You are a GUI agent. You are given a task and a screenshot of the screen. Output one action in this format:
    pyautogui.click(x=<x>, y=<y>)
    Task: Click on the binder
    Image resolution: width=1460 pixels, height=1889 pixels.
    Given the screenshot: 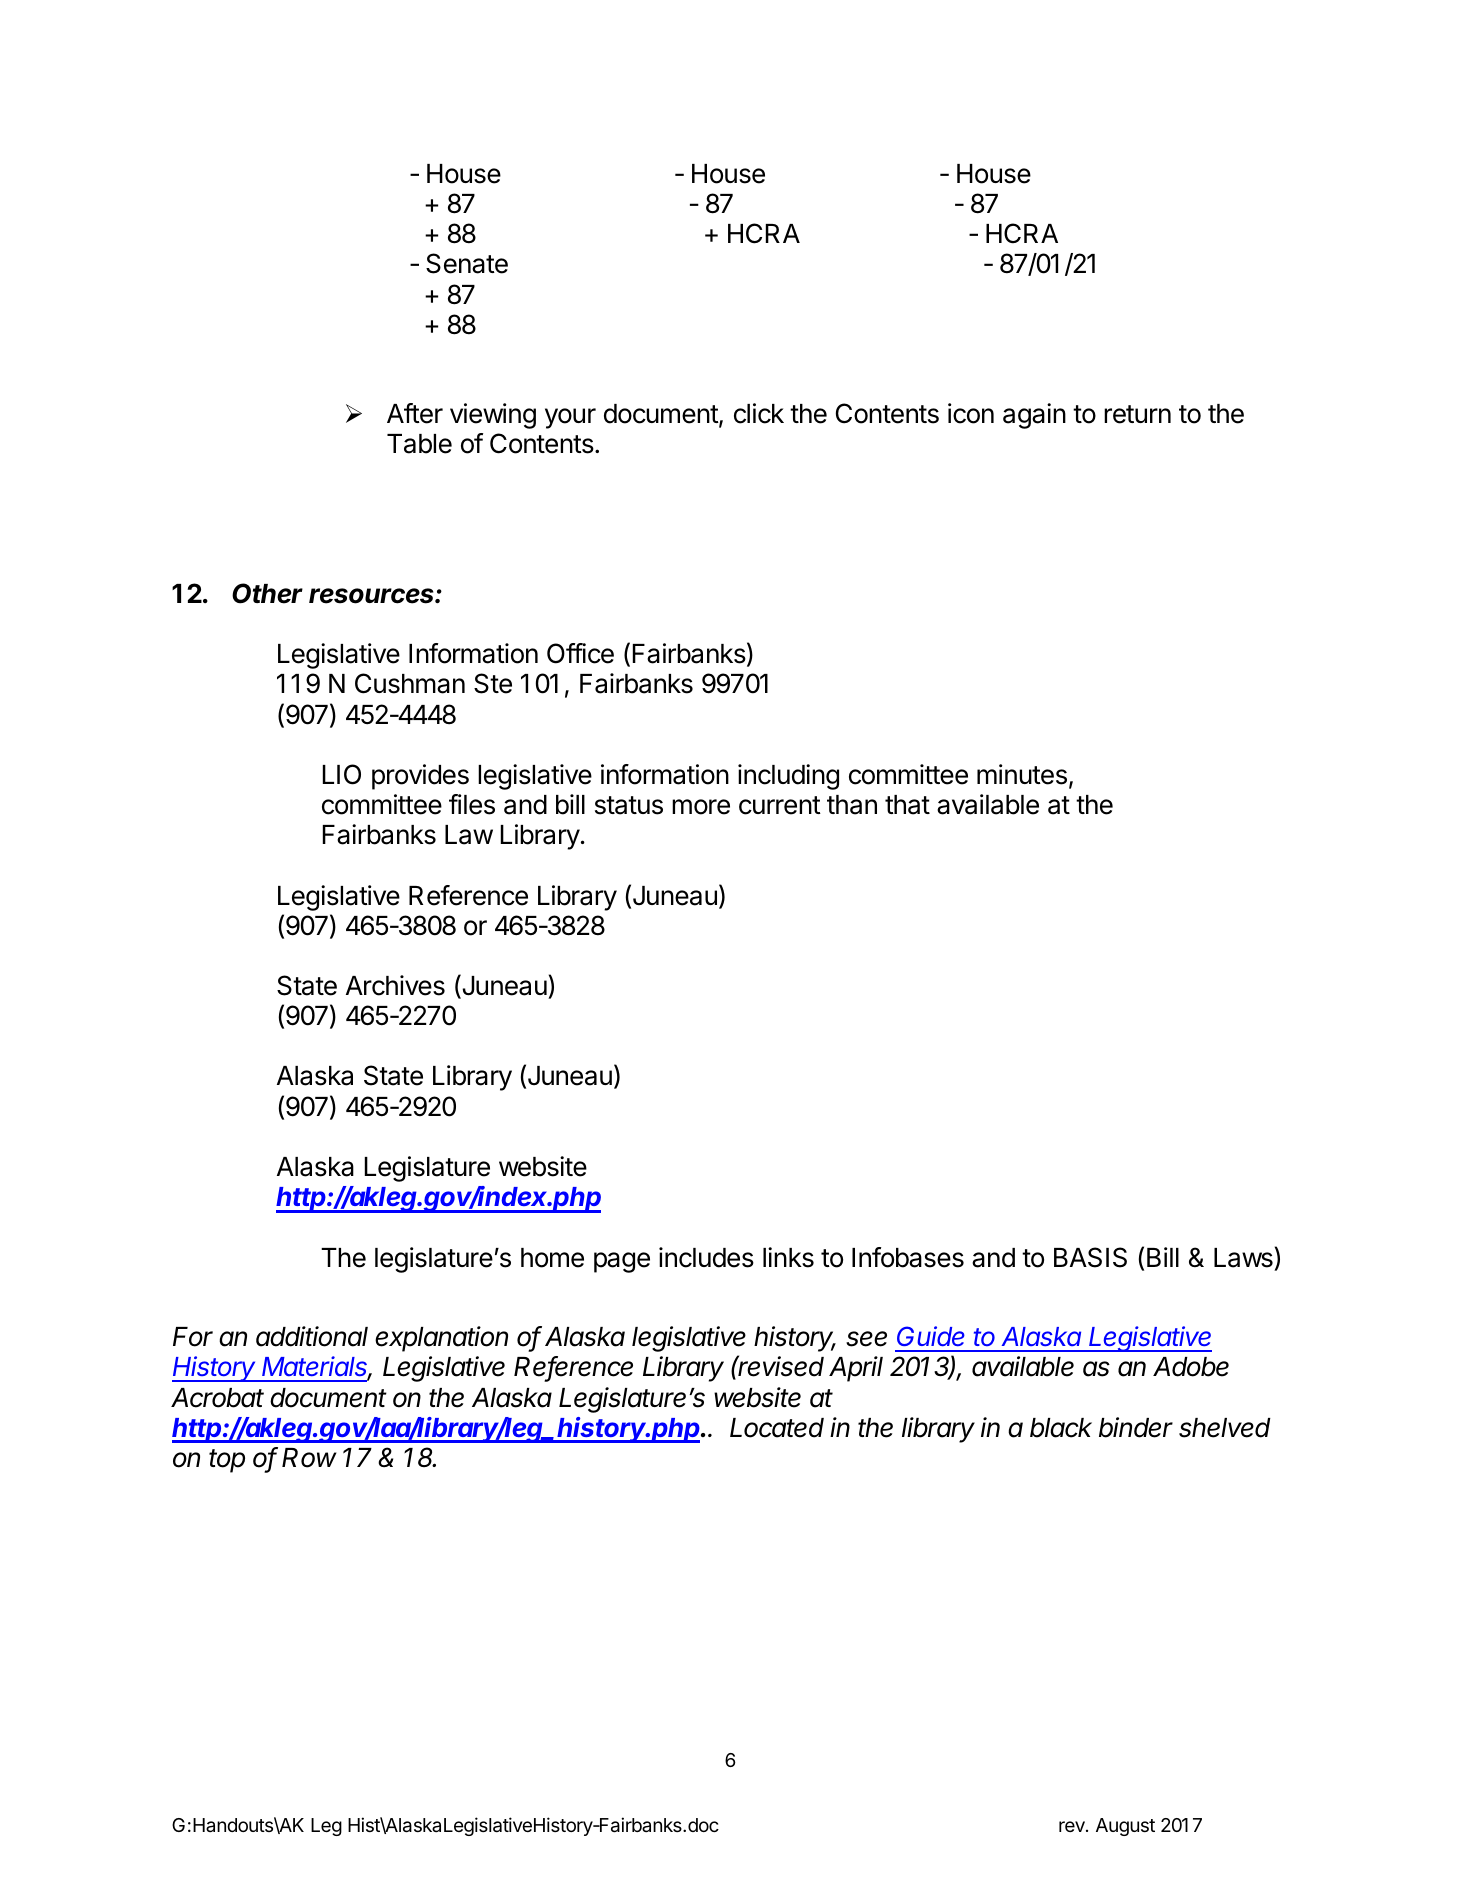 What is the action you would take?
    pyautogui.click(x=1136, y=1427)
